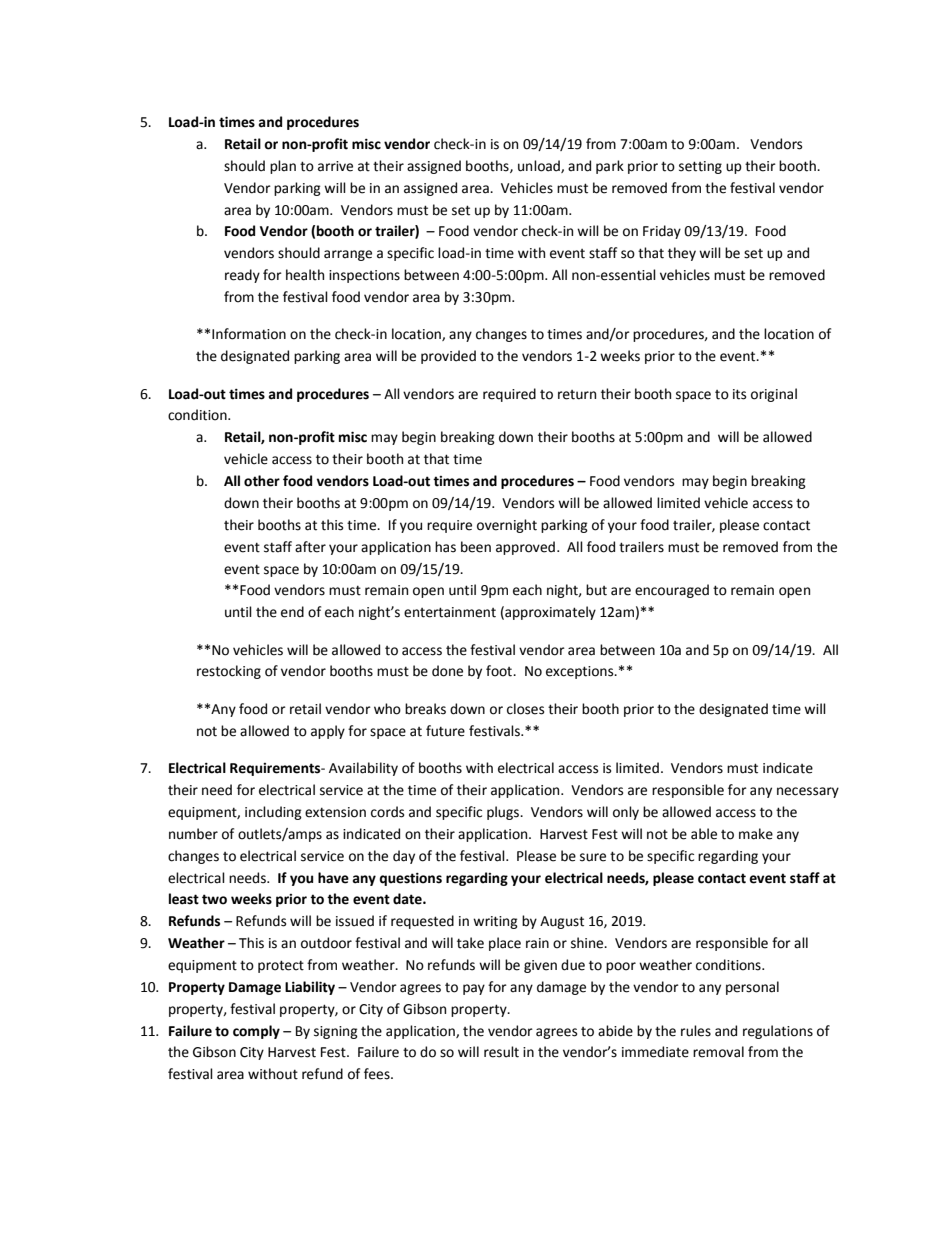  What do you see at coordinates (718, 1052) in the page?
I see `removal` at bounding box center [718, 1052].
